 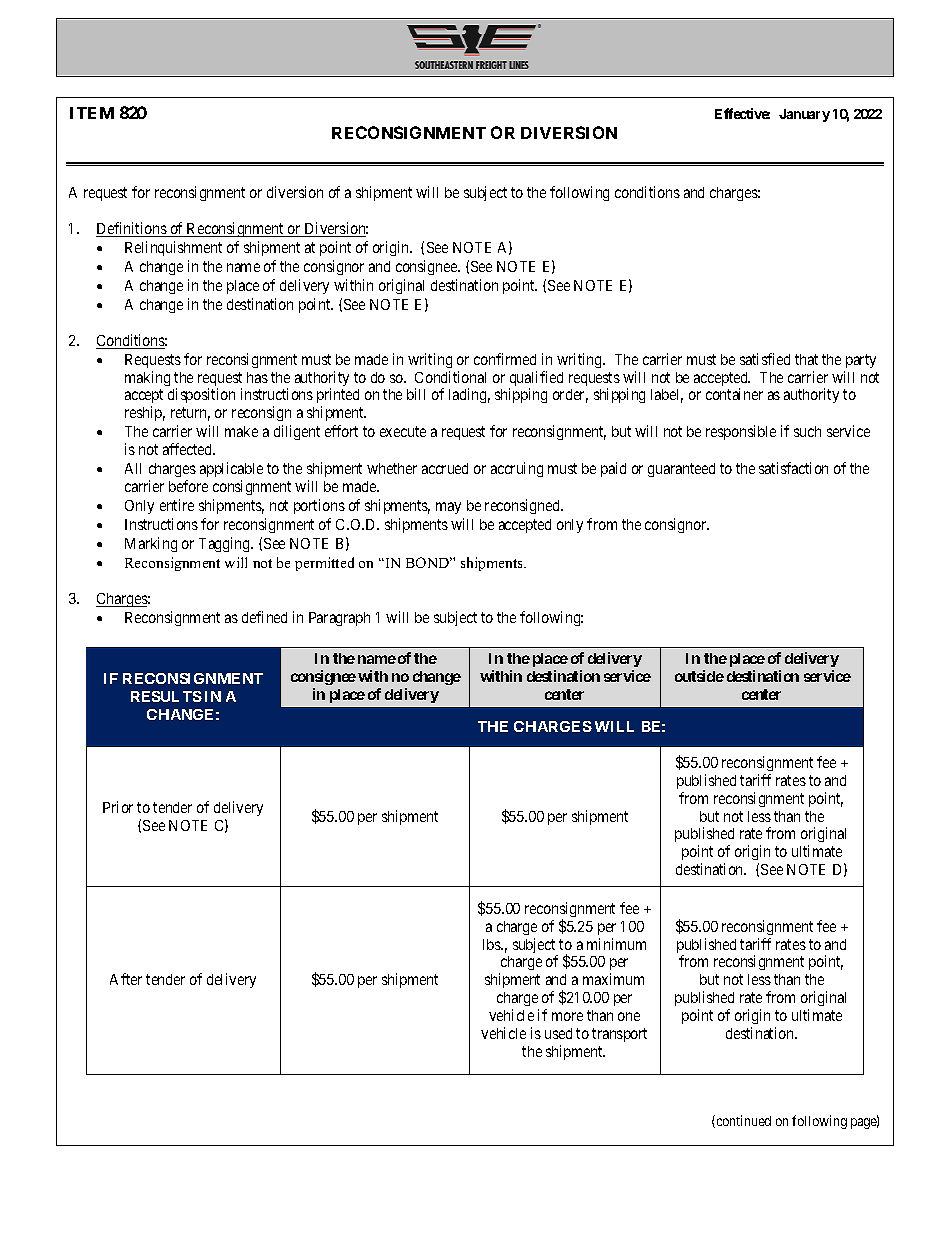 What do you see at coordinates (92, 113) in the page?
I see `ITEM` at bounding box center [92, 113].
